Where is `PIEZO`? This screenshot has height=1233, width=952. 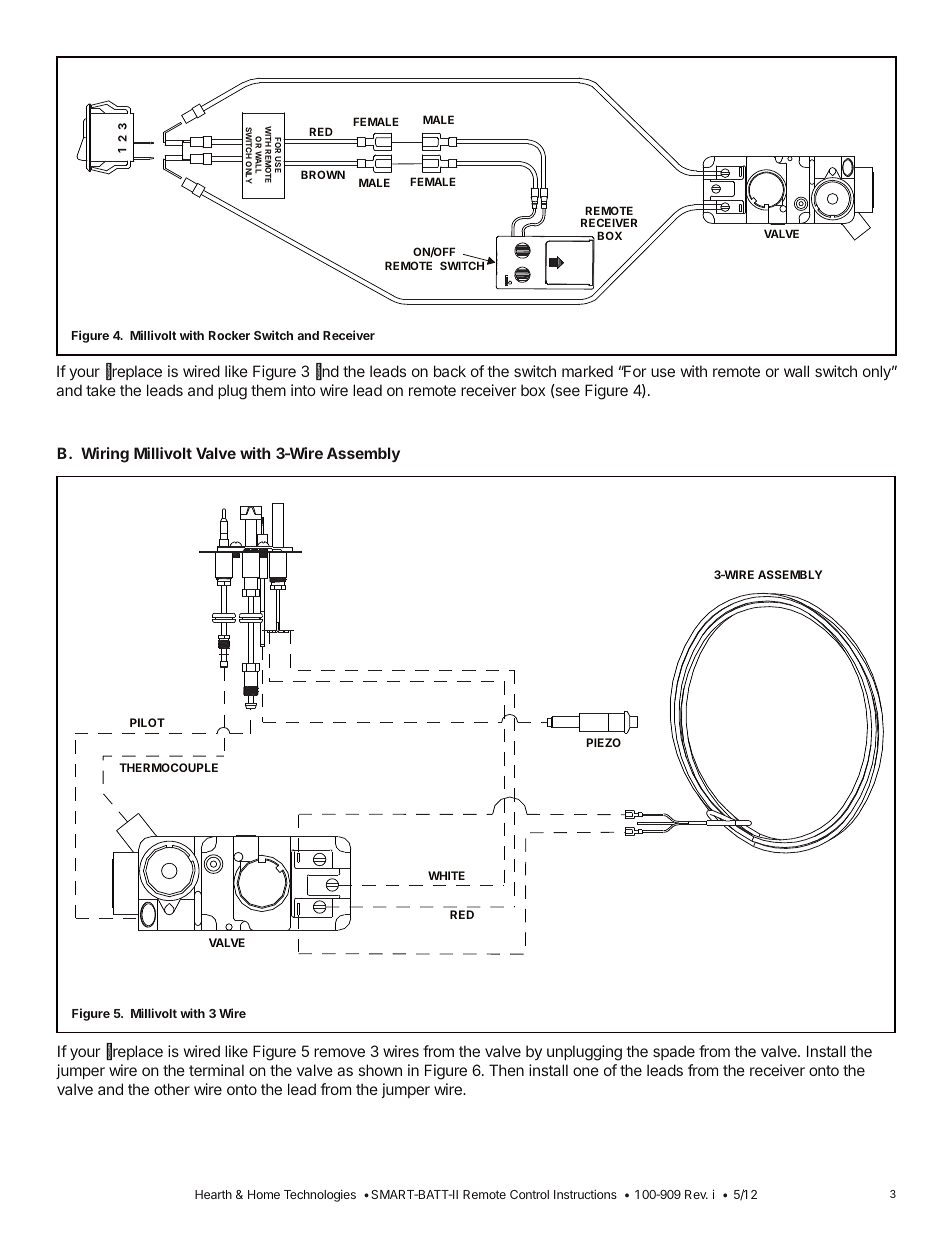 PIEZO is located at coordinates (603, 742).
